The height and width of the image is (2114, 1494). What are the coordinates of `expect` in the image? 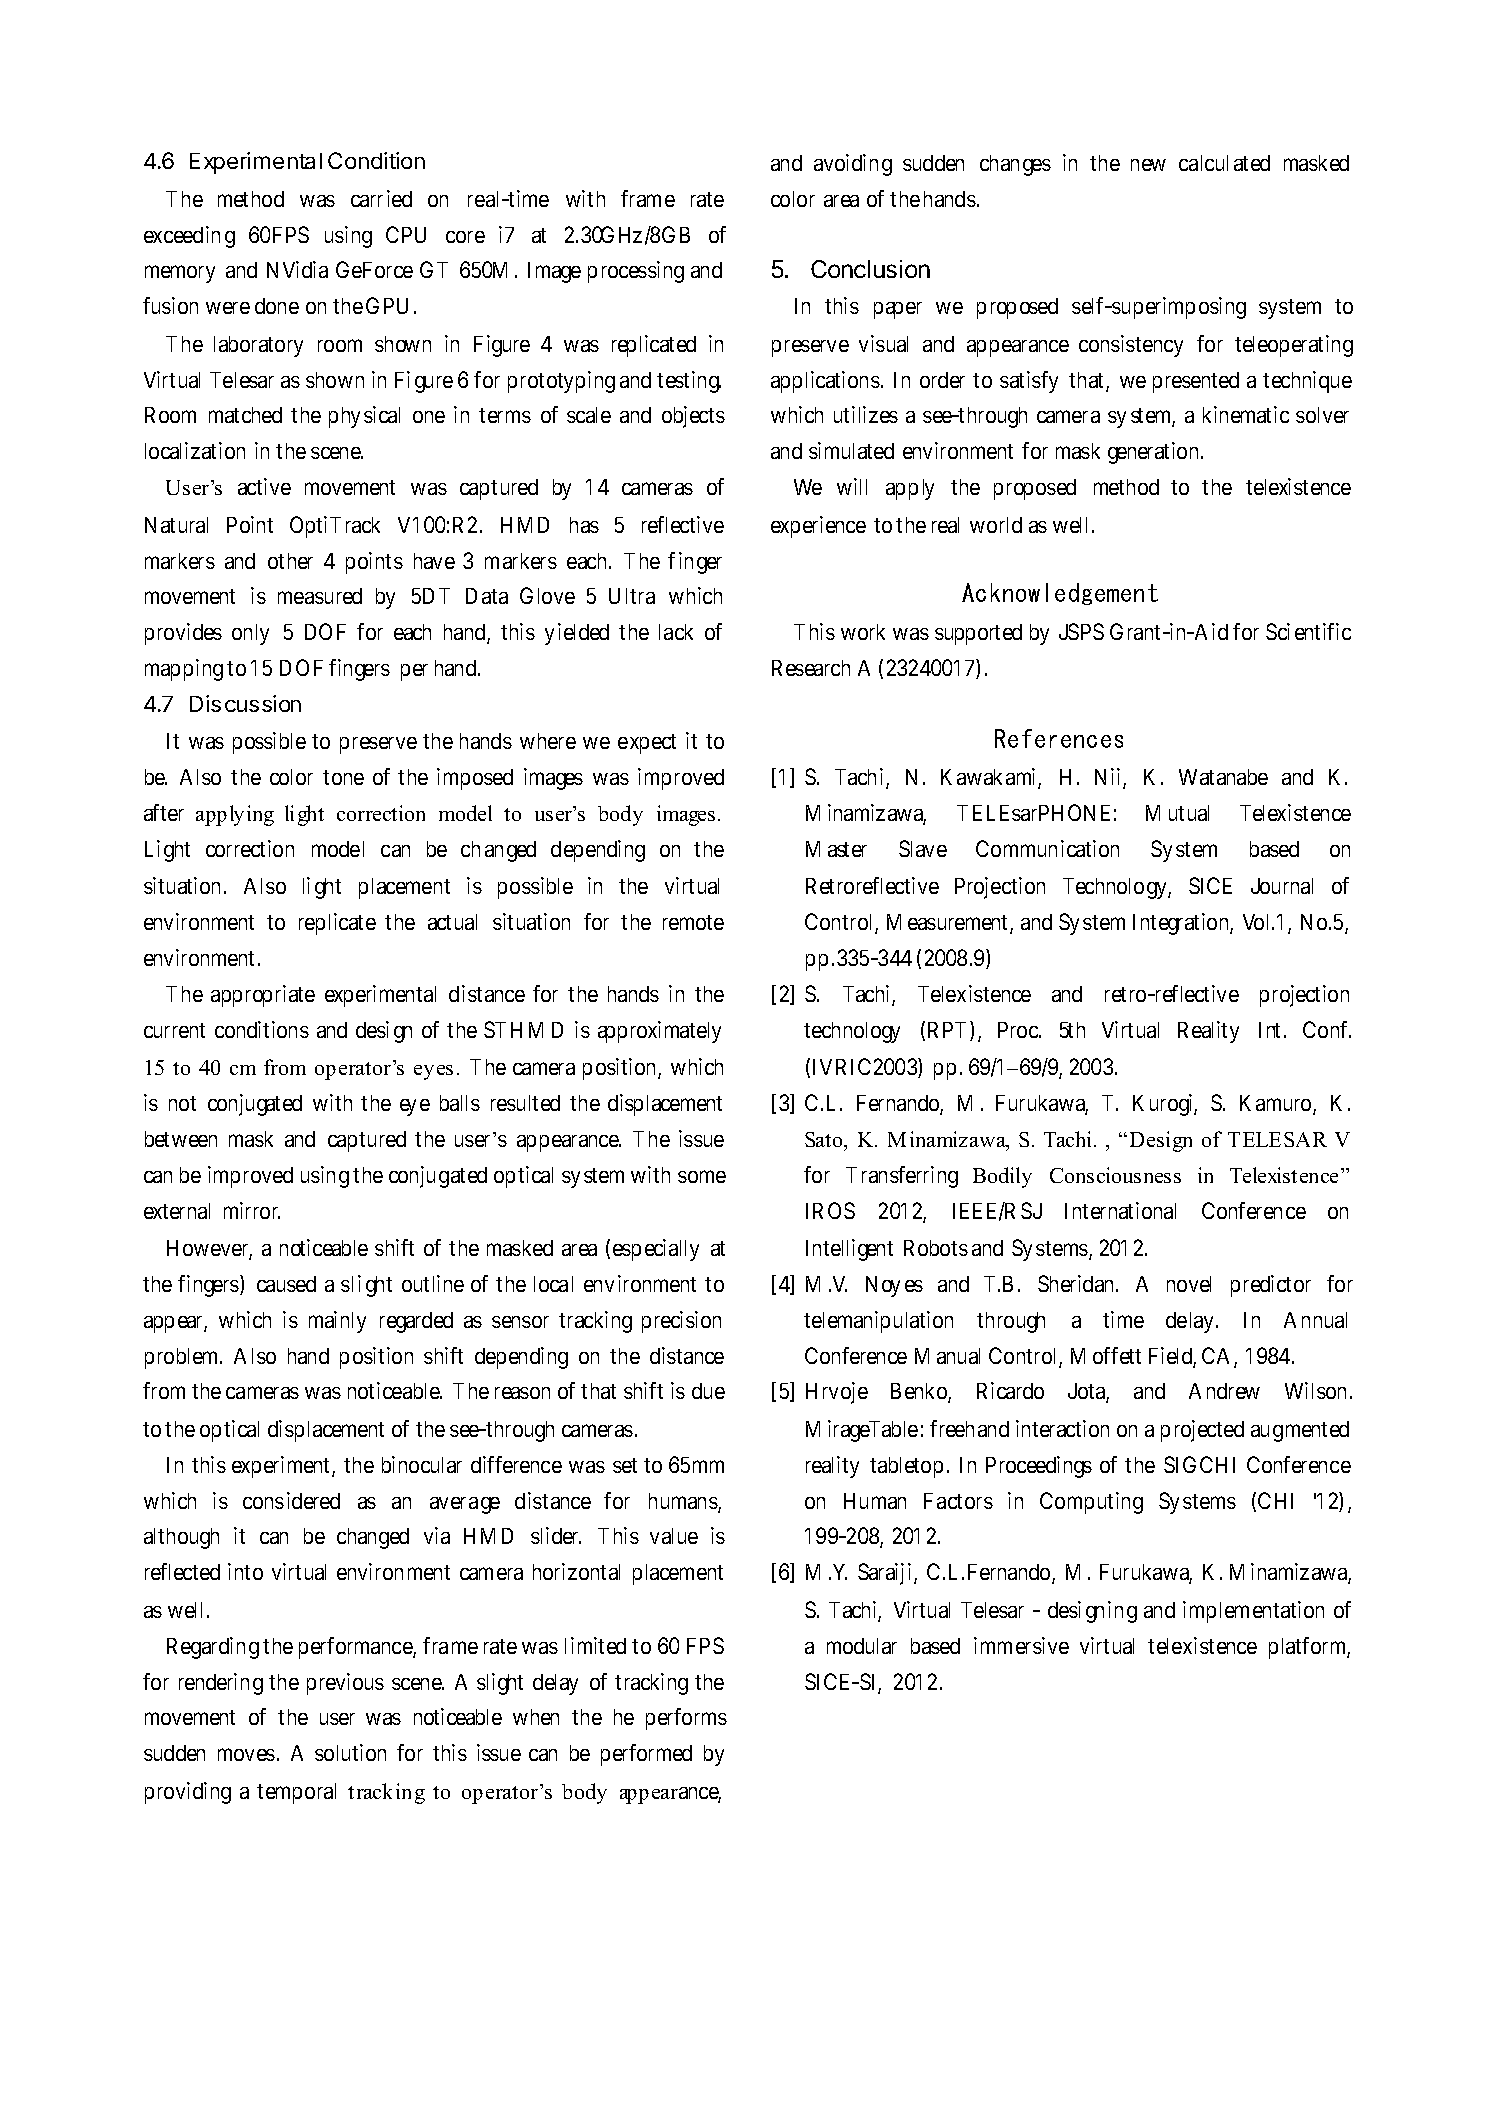 It's located at (647, 744).
